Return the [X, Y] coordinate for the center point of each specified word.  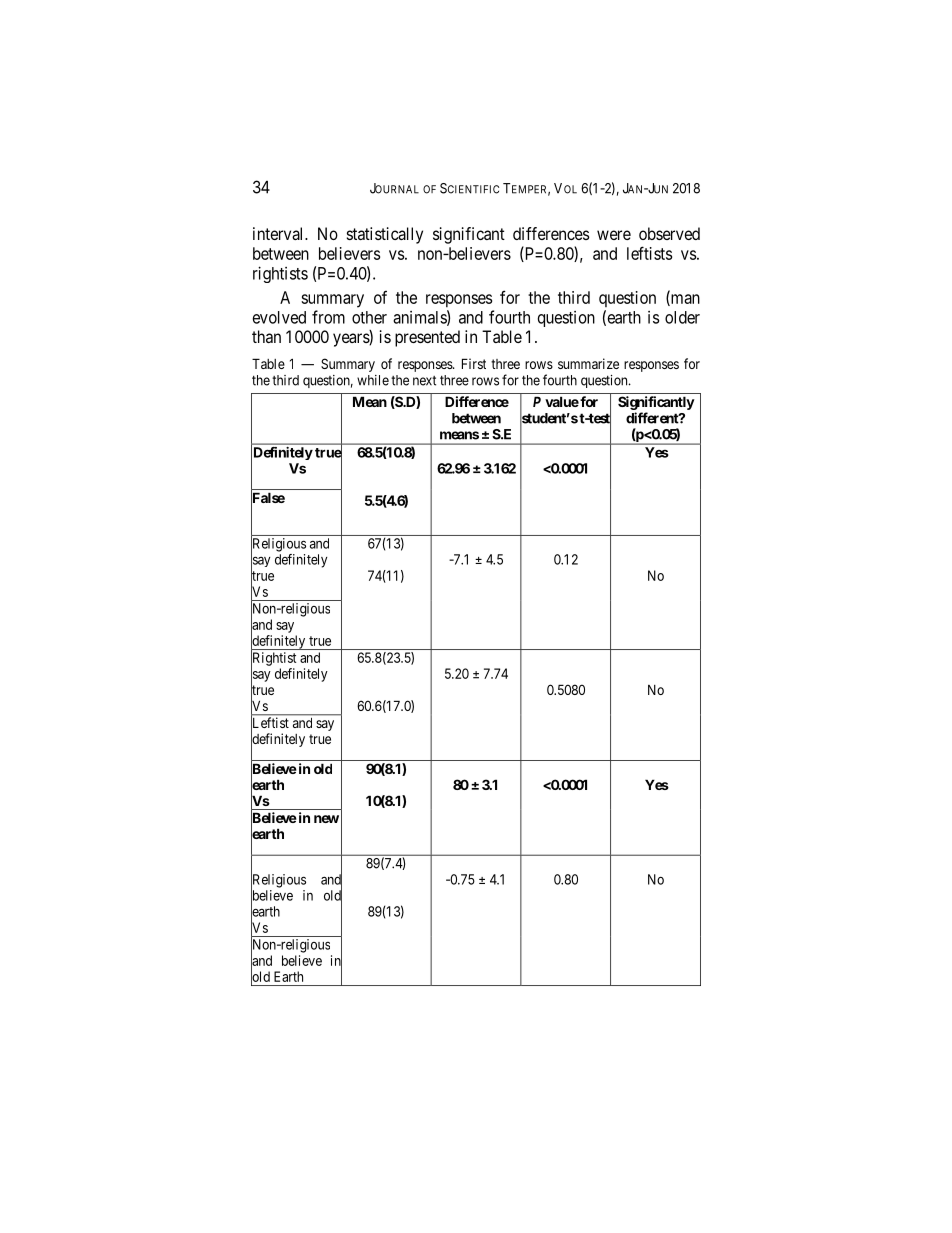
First [474, 363]
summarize [588, 363]
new [326, 819]
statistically [385, 235]
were [614, 235]
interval [279, 233]
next [424, 381]
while [373, 380]
